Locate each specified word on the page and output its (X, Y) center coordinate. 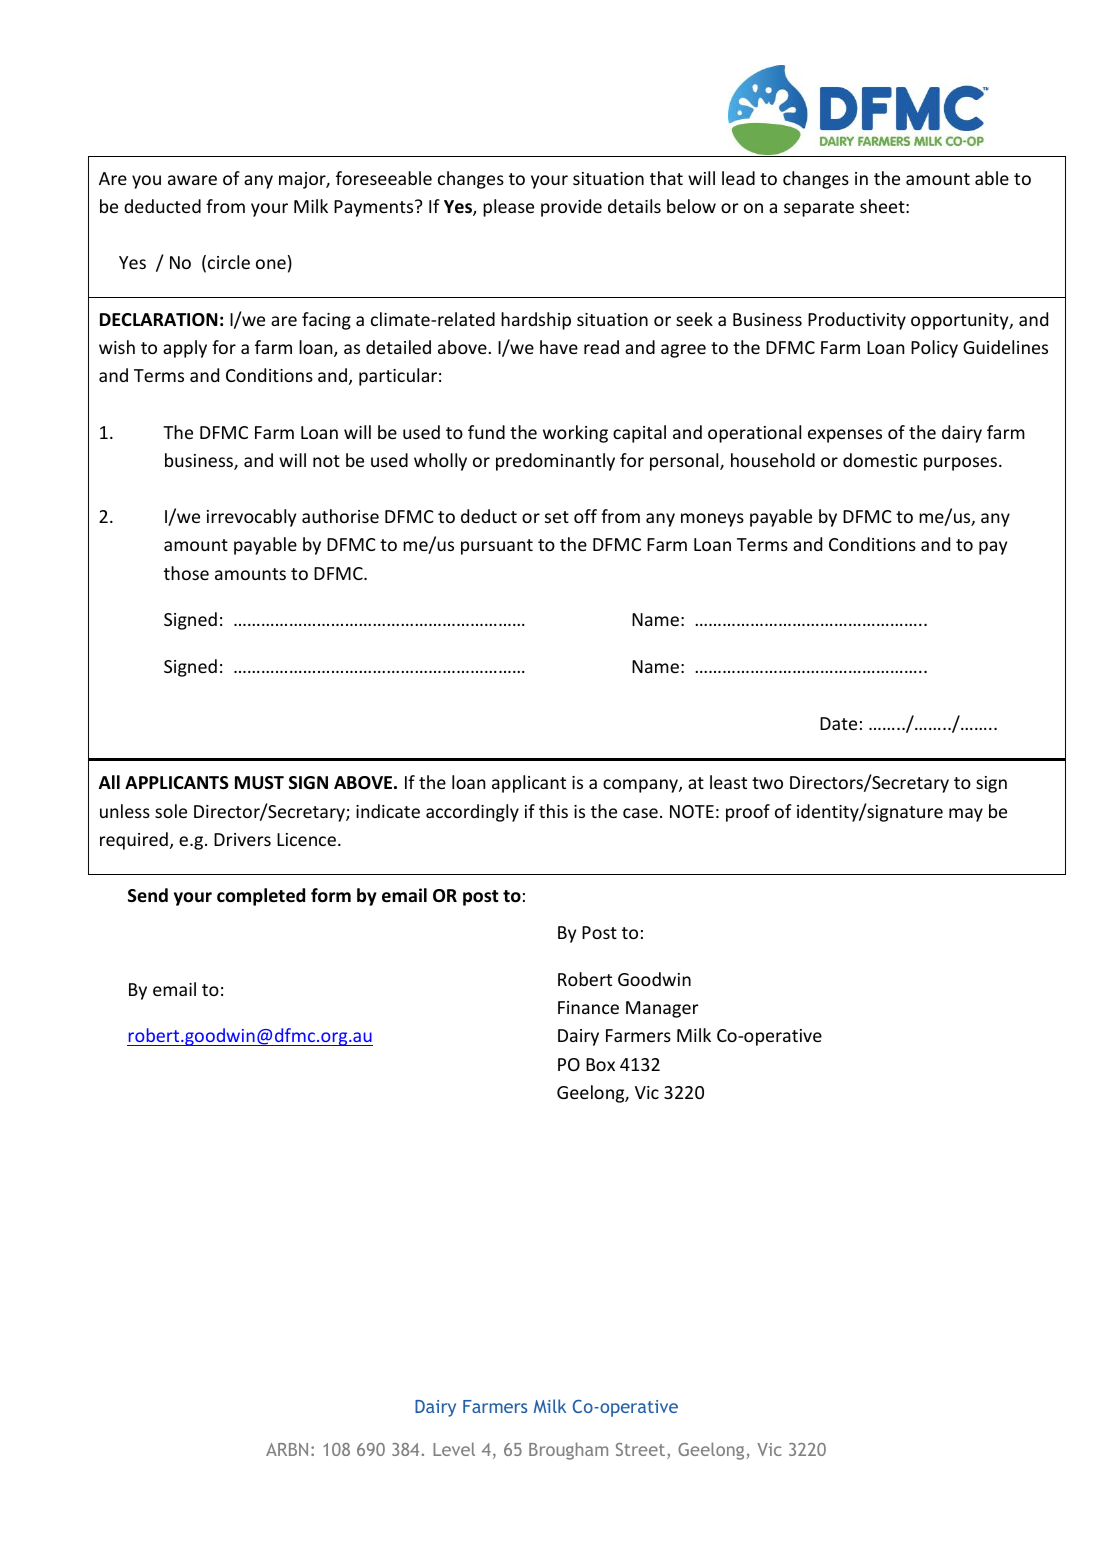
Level (454, 1449)
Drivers (242, 839)
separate (819, 209)
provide (571, 208)
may (966, 815)
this (553, 811)
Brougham (568, 1451)
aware (192, 180)
